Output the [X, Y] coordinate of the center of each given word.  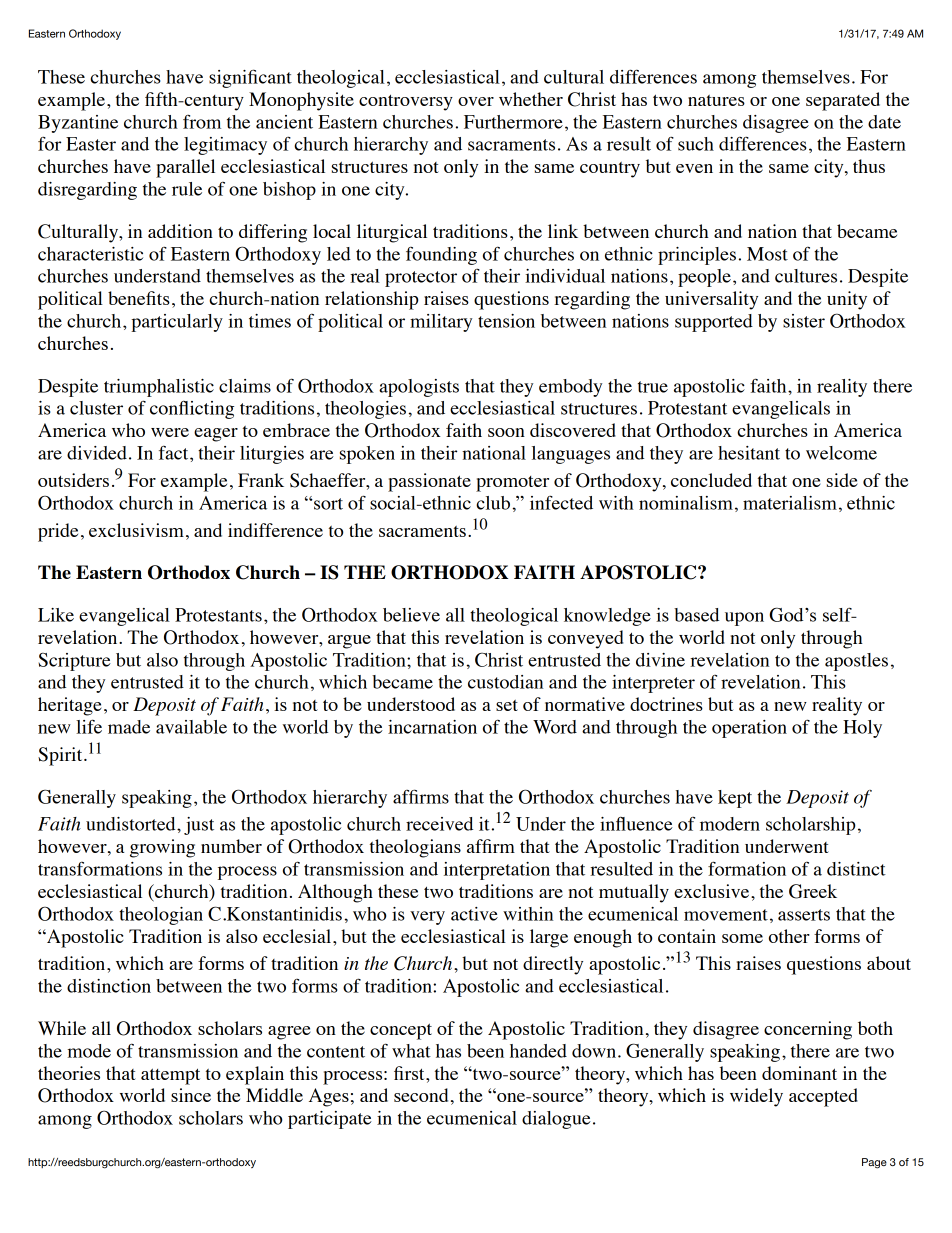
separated [843, 101]
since [191, 1095]
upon [744, 619]
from [202, 122]
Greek [813, 891]
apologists [419, 388]
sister [804, 321]
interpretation [497, 871]
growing [162, 848]
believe [411, 615]
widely [756, 1097]
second [421, 1095]
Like [56, 615]
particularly [177, 323]
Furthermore [513, 122]
